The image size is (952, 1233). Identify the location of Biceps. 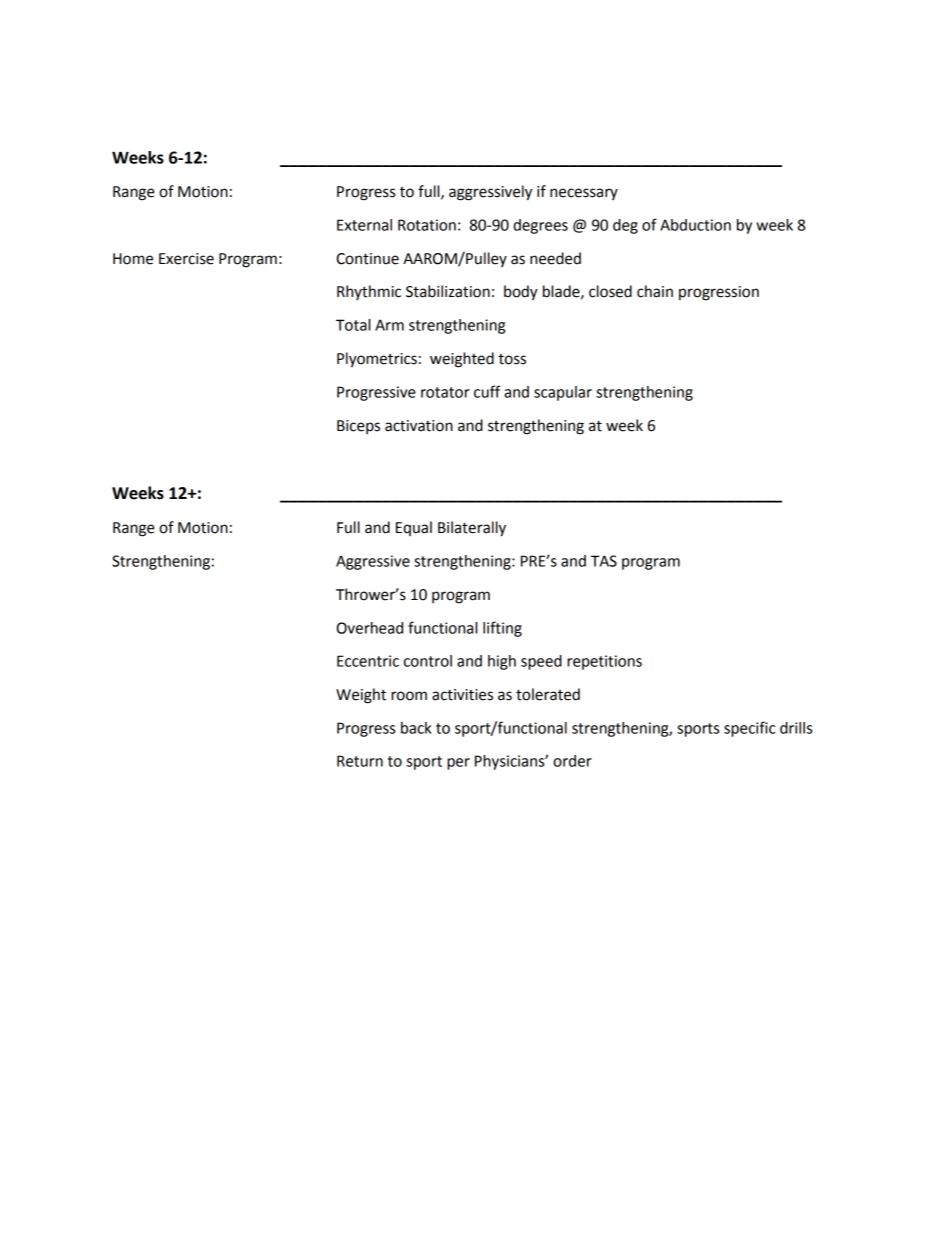
(358, 427).
